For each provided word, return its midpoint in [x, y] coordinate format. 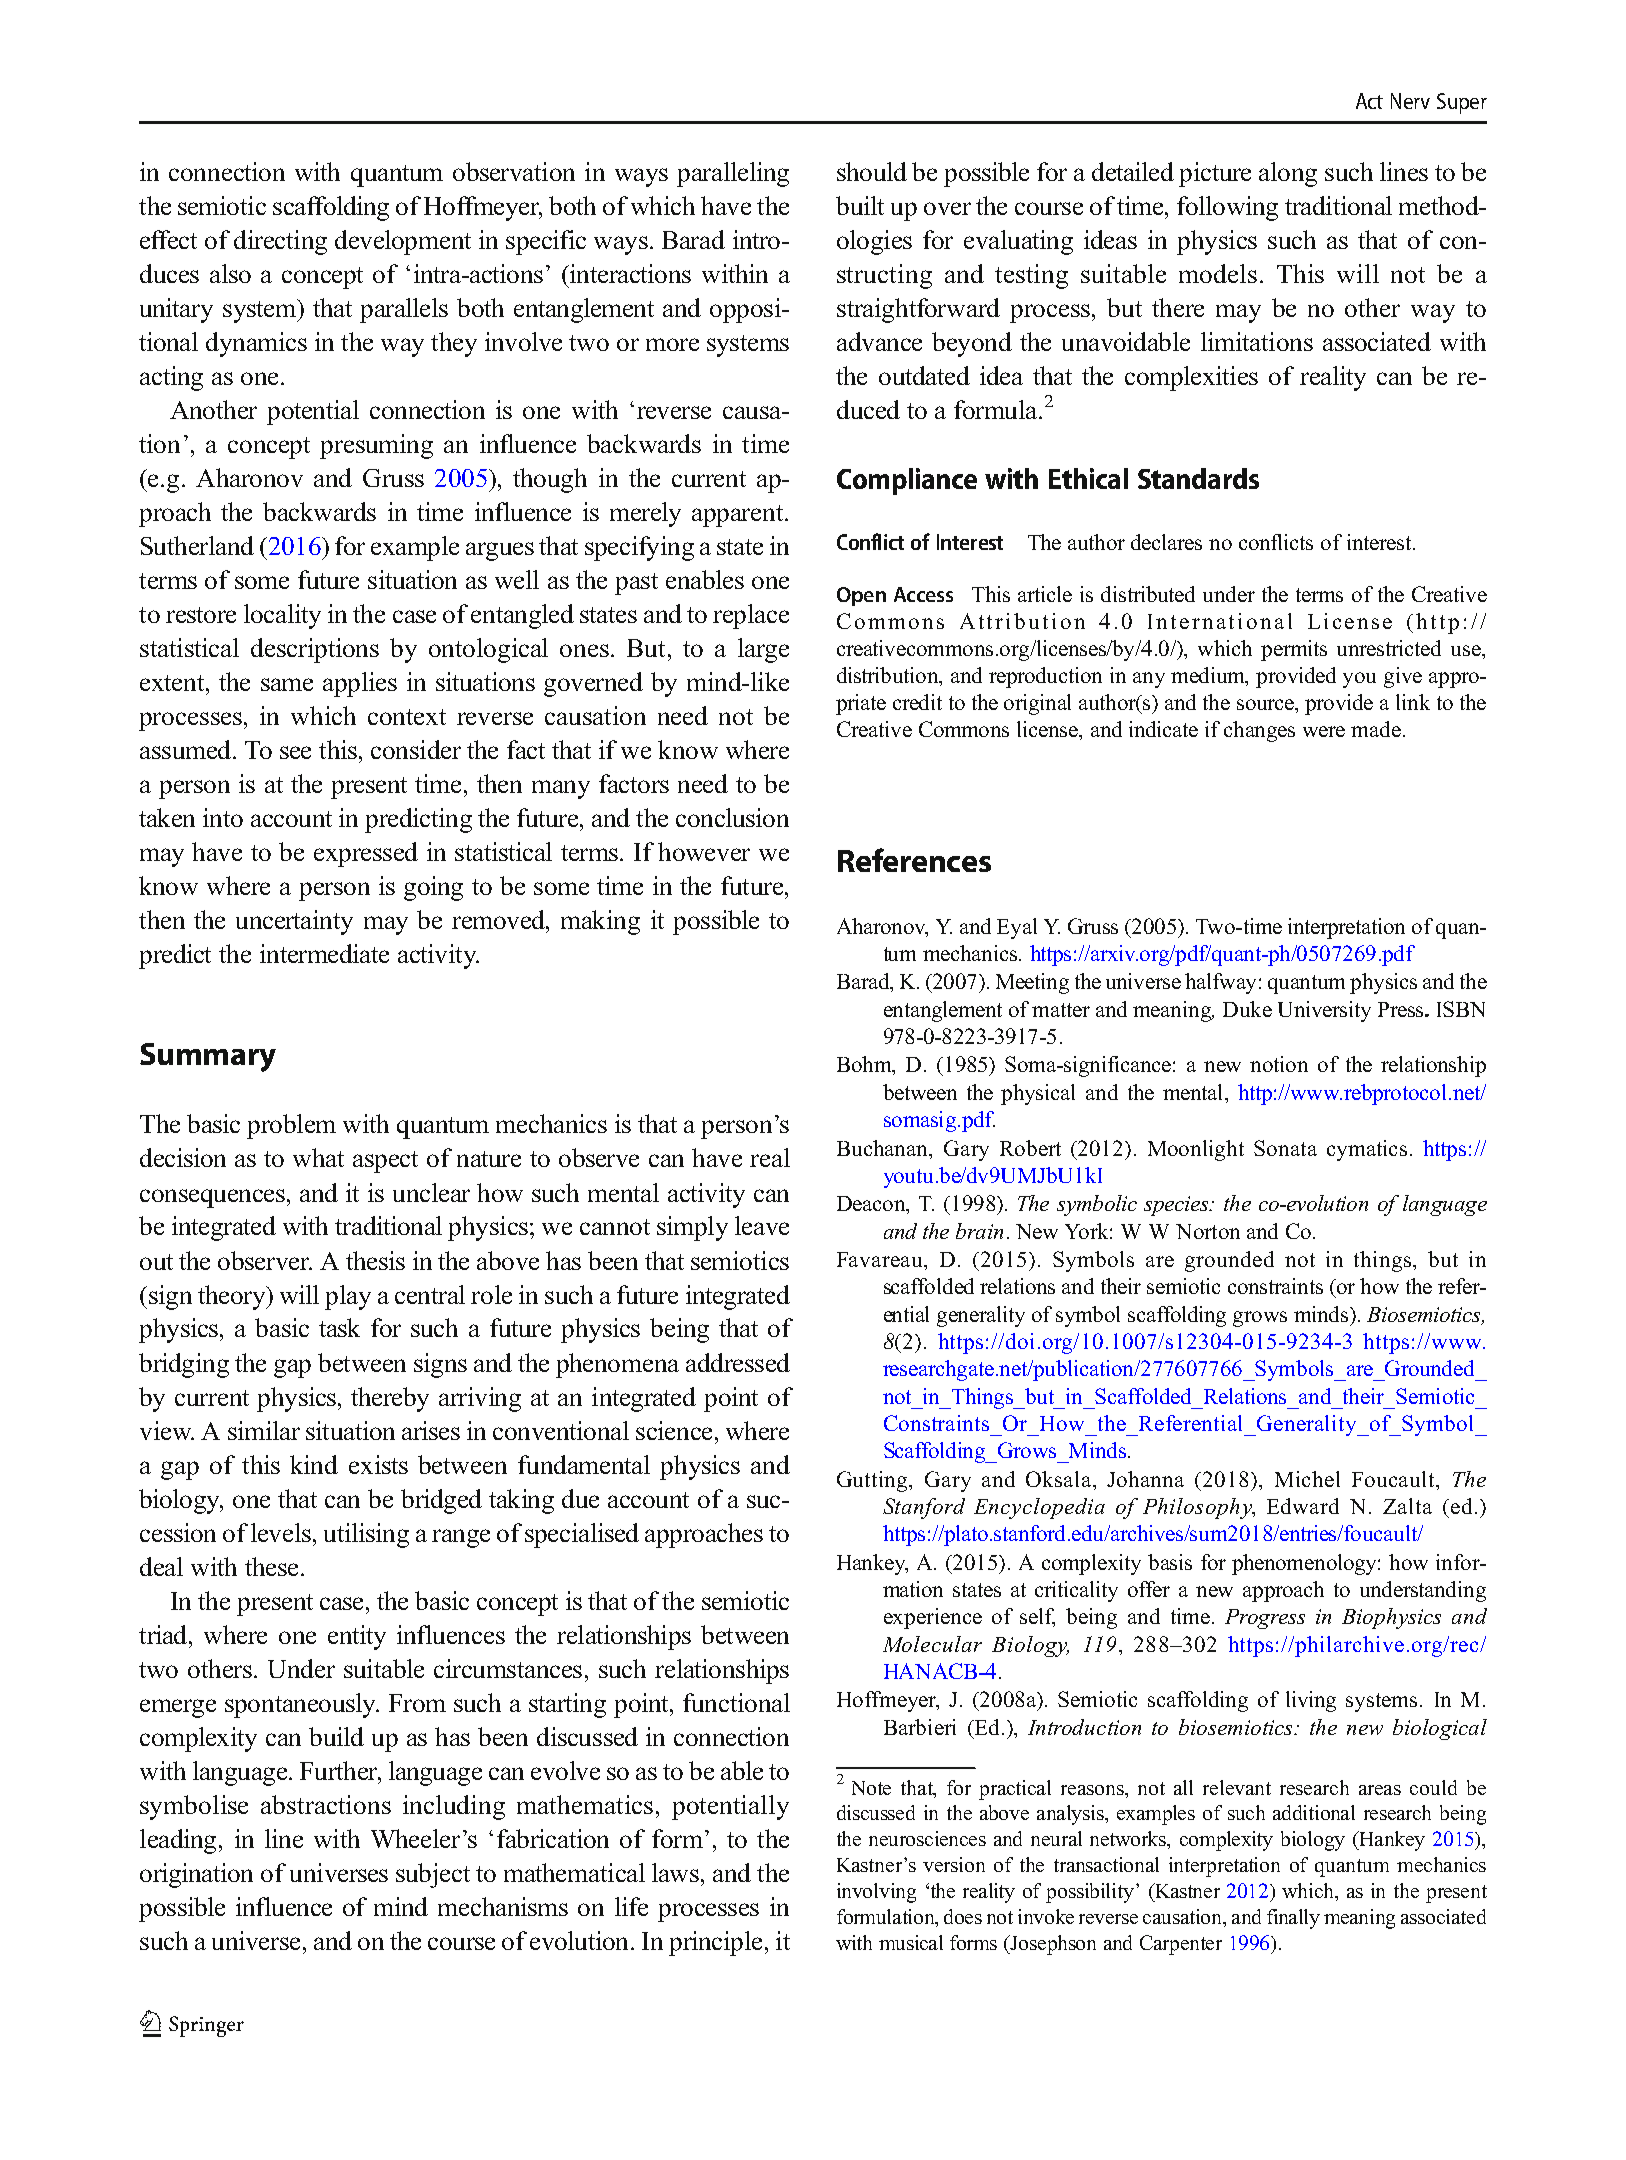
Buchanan [884, 1148]
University [1324, 1011]
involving [876, 1893]
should [872, 171]
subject [433, 1875]
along [1288, 174]
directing [280, 242]
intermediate [324, 953]
